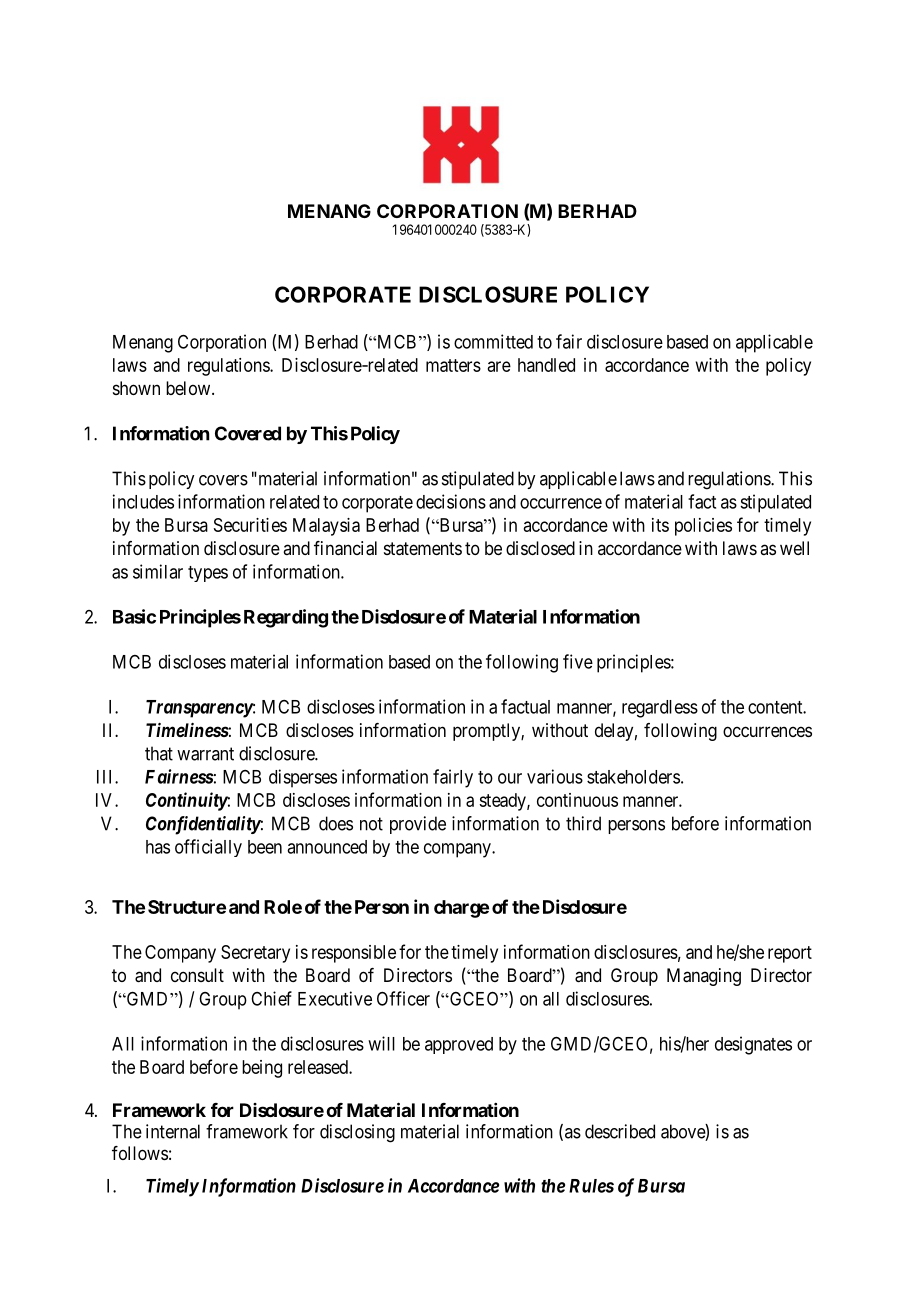 The image size is (924, 1308). Describe the element at coordinates (173, 1131) in the screenshot. I see `internal` at that location.
